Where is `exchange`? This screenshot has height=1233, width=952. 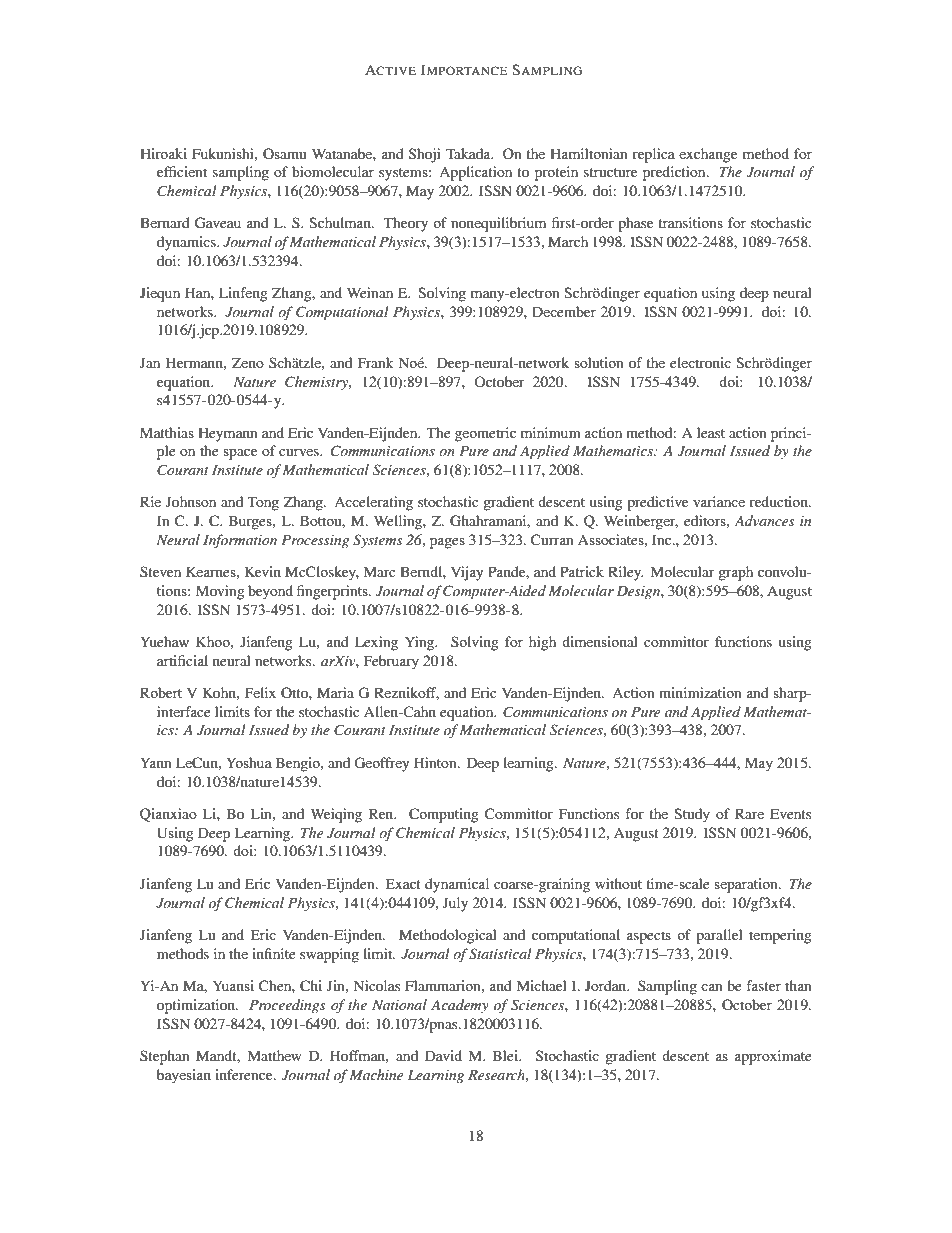 exchange is located at coordinates (708, 155).
